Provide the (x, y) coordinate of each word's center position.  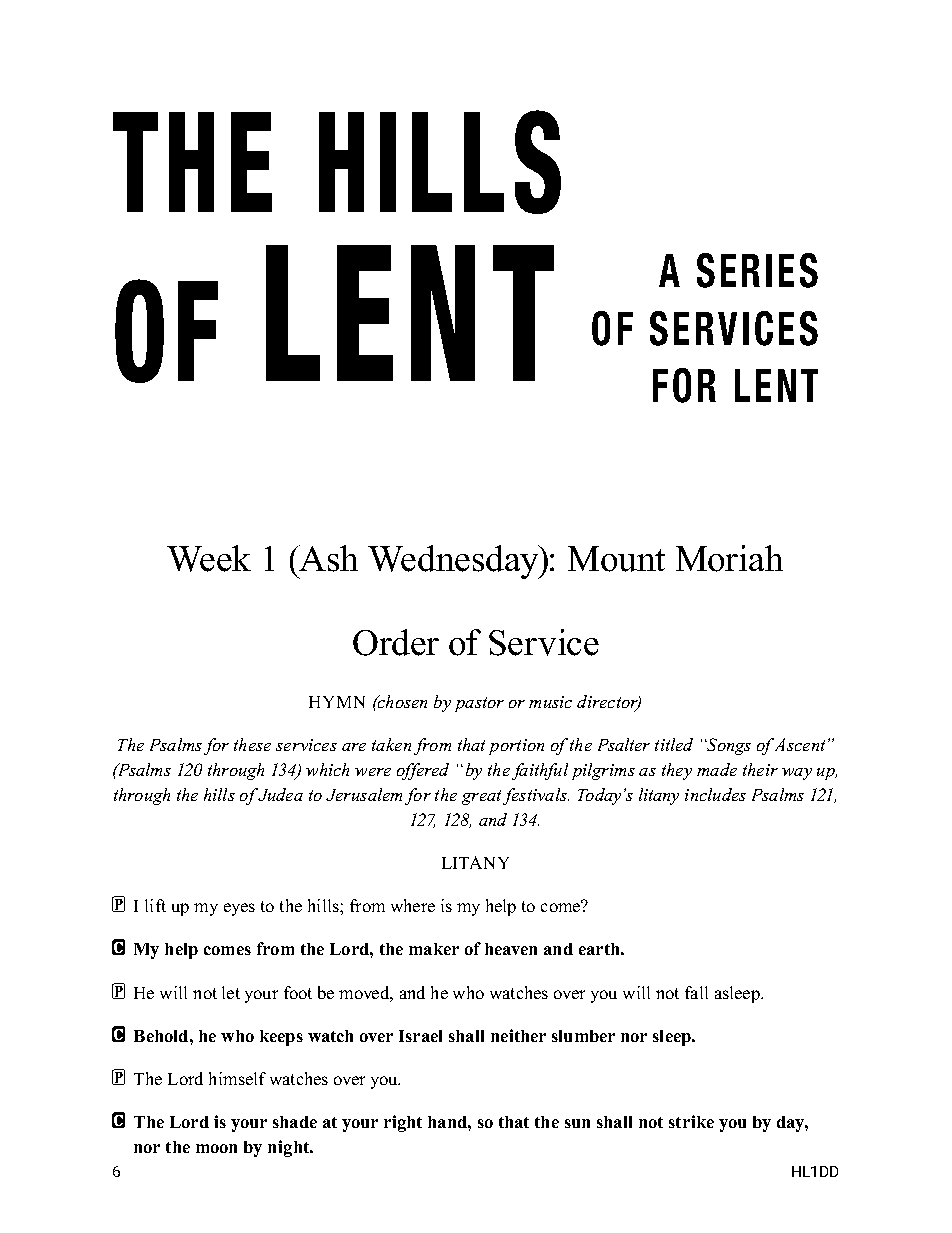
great (483, 797)
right (403, 1123)
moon (216, 1148)
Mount (616, 559)
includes (715, 794)
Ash (327, 558)
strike (691, 1121)
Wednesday (454, 562)
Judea (280, 794)
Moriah (729, 558)
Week (209, 558)
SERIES (757, 270)
